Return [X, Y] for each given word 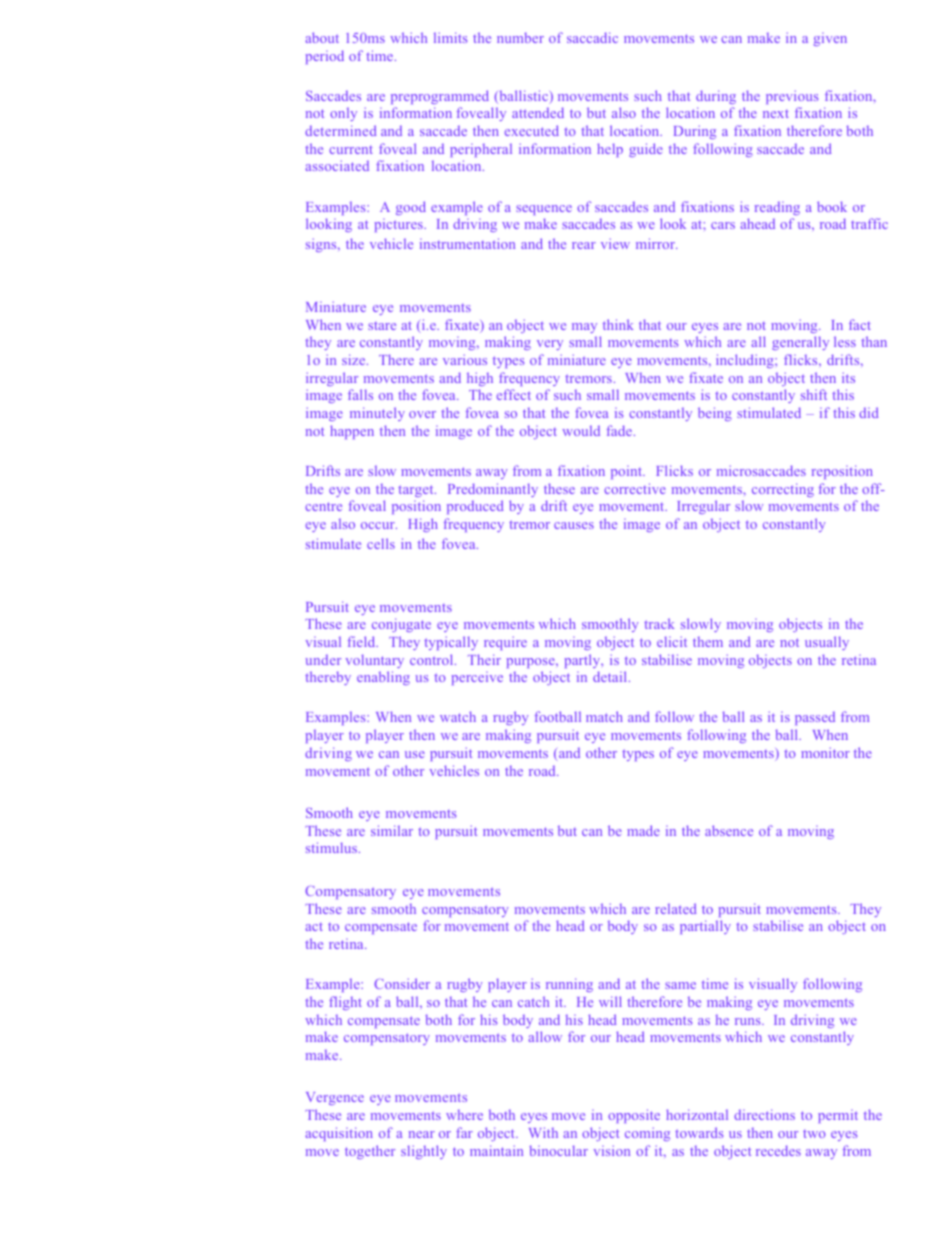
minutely [377, 414]
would [581, 431]
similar [392, 830]
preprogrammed [440, 97]
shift [814, 394]
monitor [825, 752]
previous [792, 97]
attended [538, 112]
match [604, 716]
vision [612, 1150]
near [422, 1134]
